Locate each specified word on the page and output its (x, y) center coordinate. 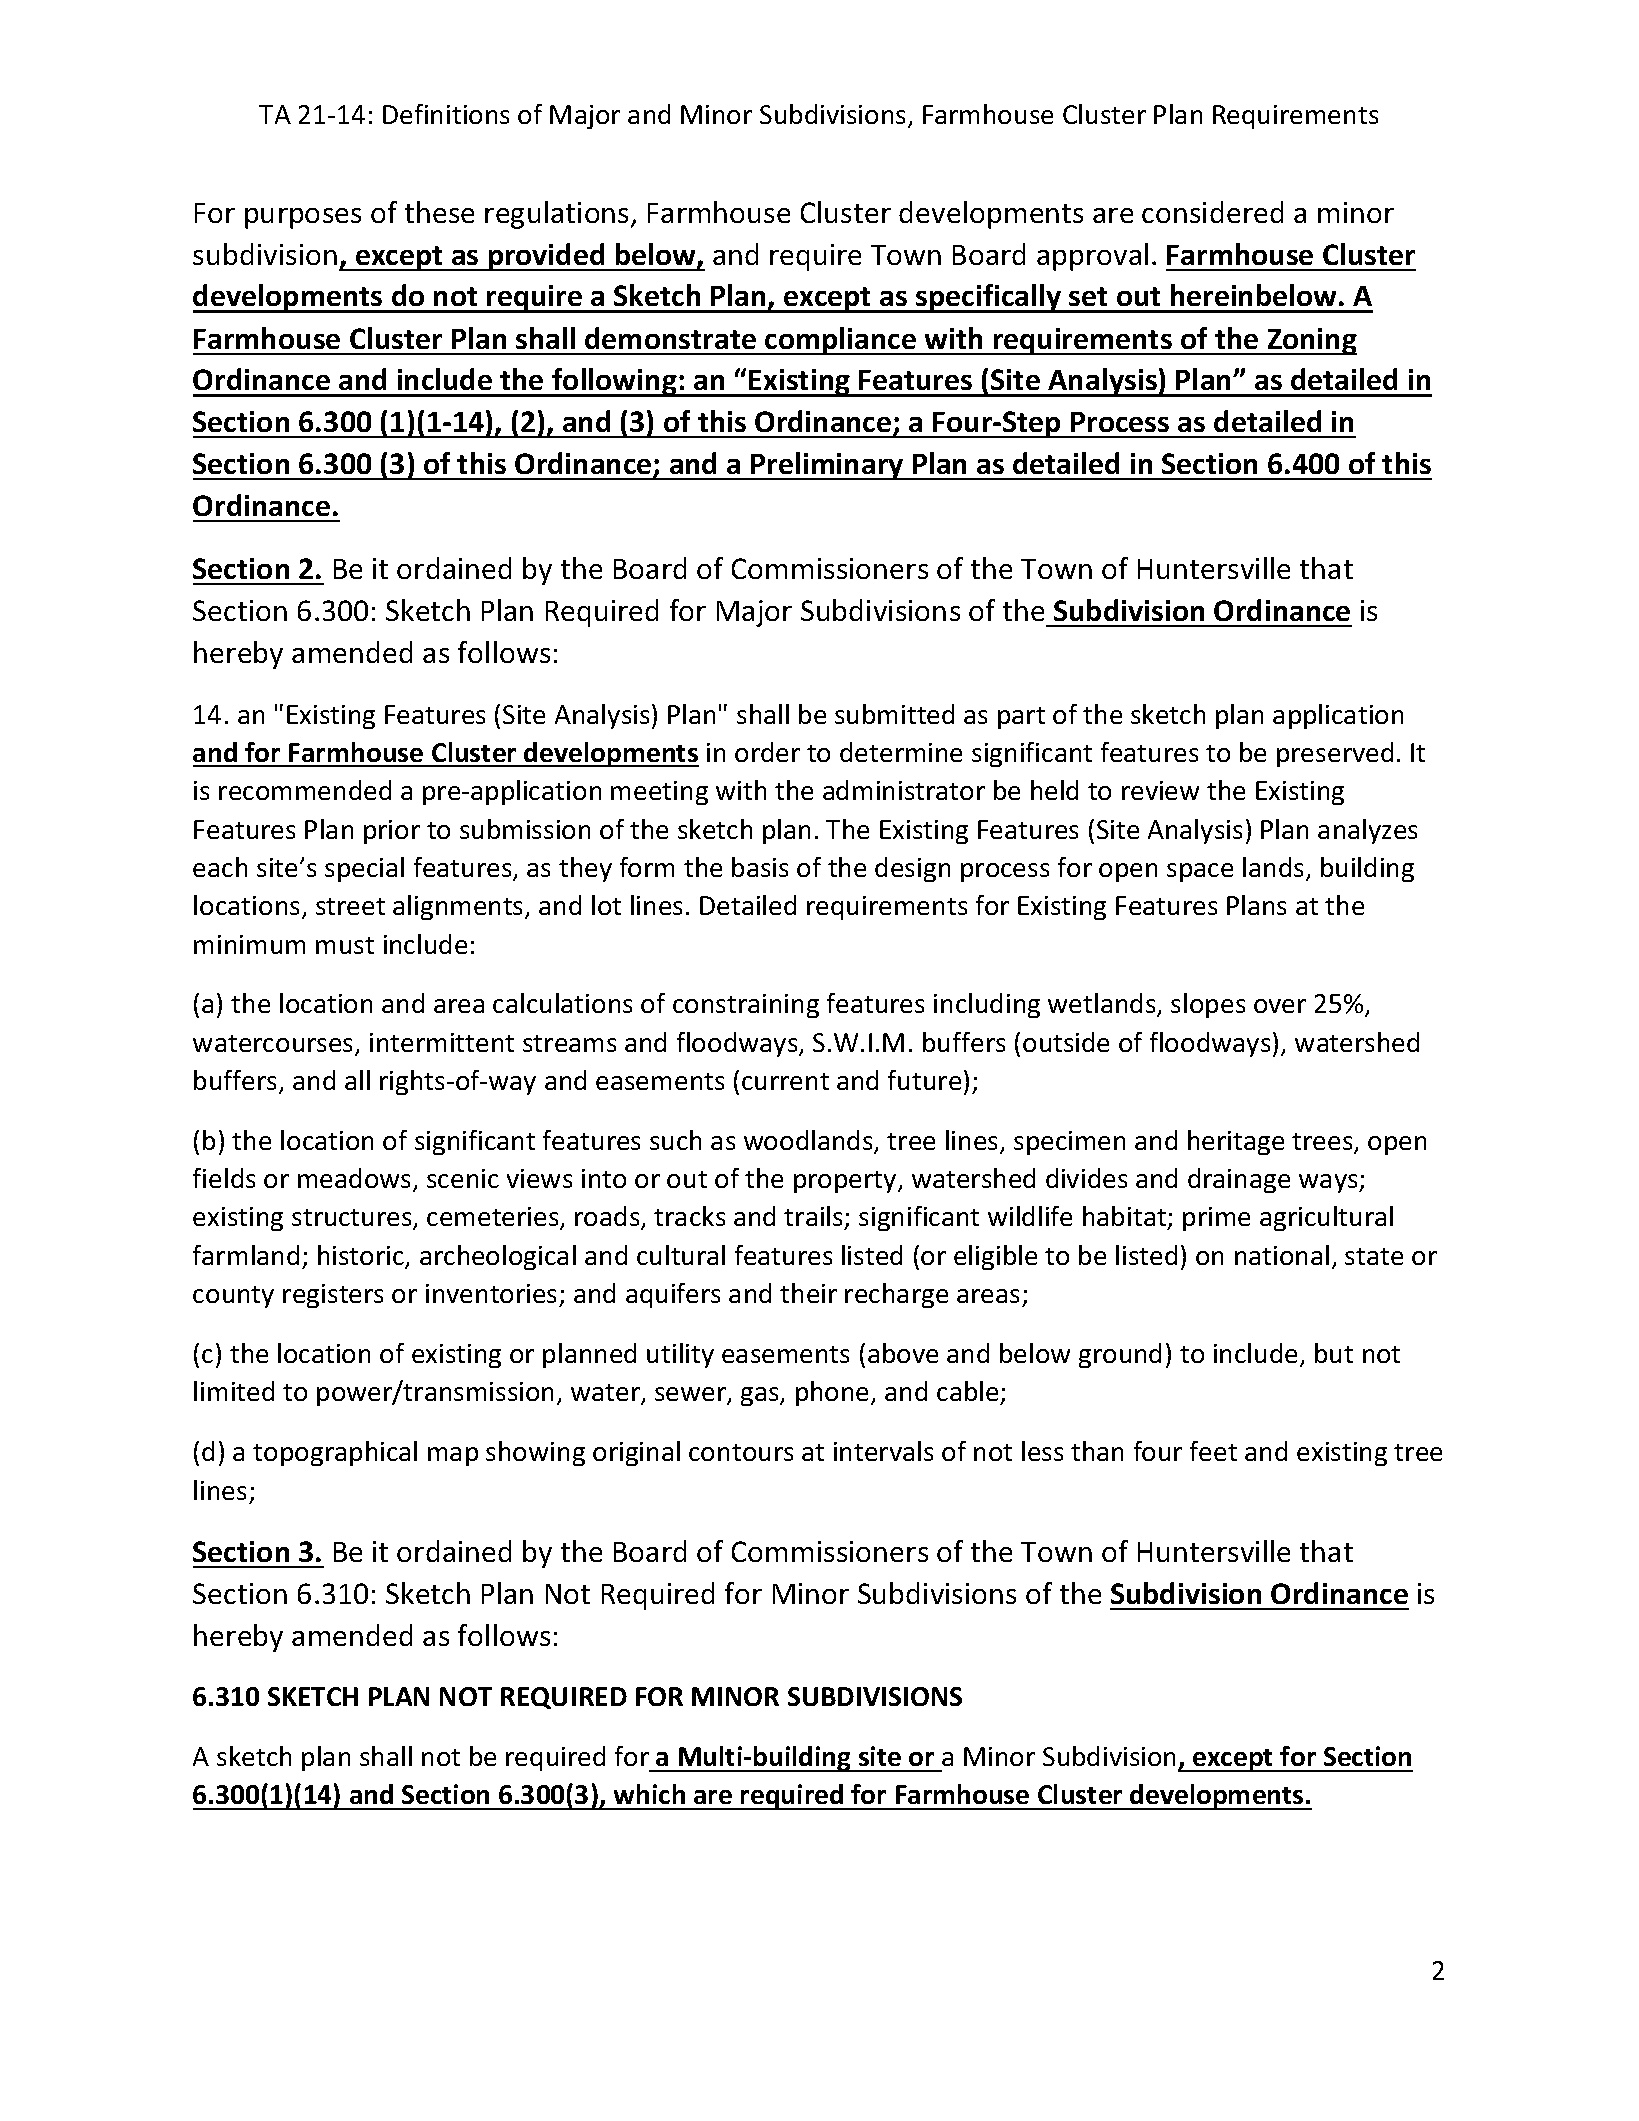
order (767, 752)
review (1160, 790)
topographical (335, 1453)
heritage (1236, 1142)
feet (1213, 1451)
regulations (558, 215)
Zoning (1311, 341)
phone (834, 1393)
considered (1212, 212)
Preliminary (828, 466)
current (785, 1081)
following (614, 382)
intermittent (442, 1042)
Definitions (446, 114)
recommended (305, 790)
